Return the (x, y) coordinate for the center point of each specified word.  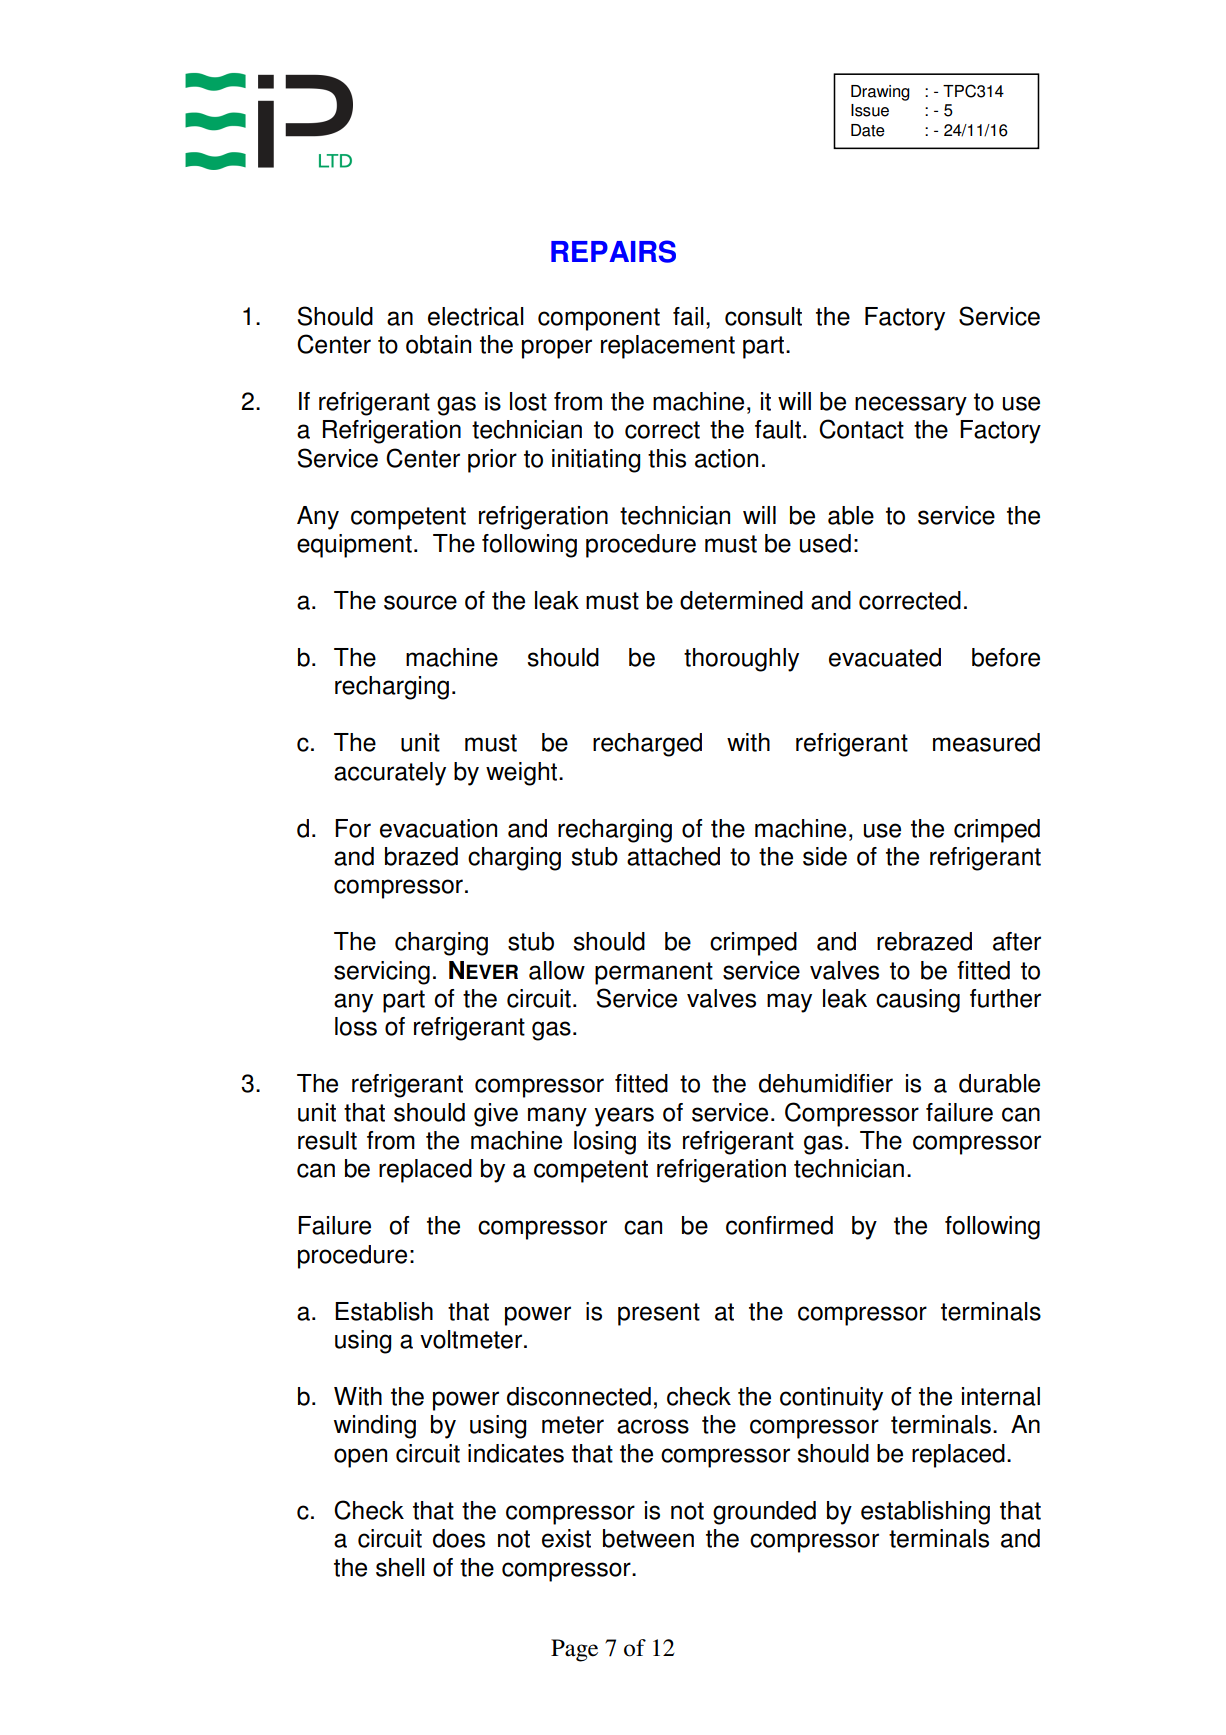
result (327, 1140)
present (659, 1314)
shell (400, 1567)
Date (868, 130)
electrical (476, 316)
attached (673, 856)
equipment (354, 546)
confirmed (779, 1225)
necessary (911, 406)
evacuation (438, 828)
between (648, 1538)
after (1017, 941)
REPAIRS (613, 251)
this (667, 458)
